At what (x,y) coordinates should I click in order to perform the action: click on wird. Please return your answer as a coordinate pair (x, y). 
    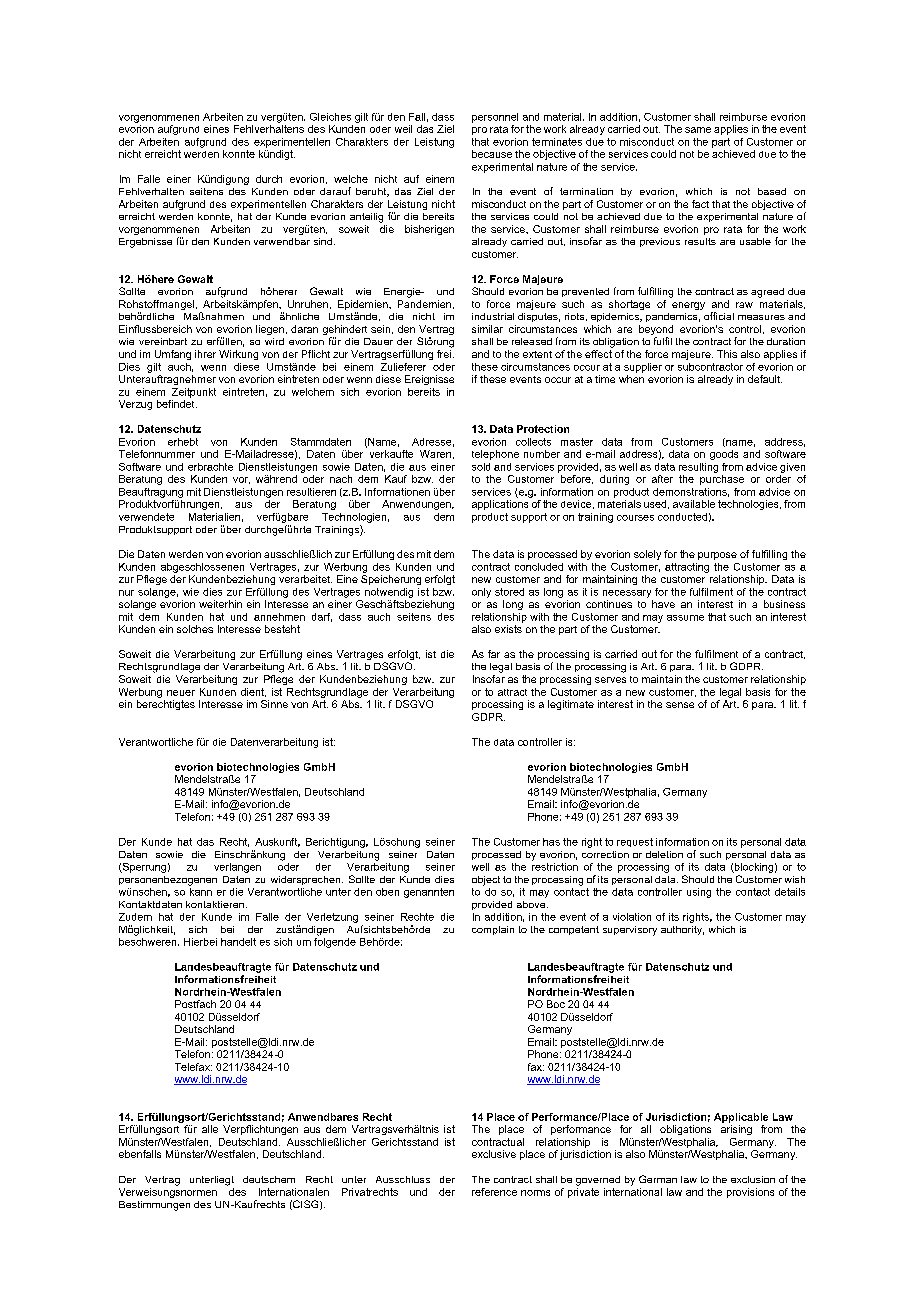
    Looking at the image, I should click on (274, 341).
